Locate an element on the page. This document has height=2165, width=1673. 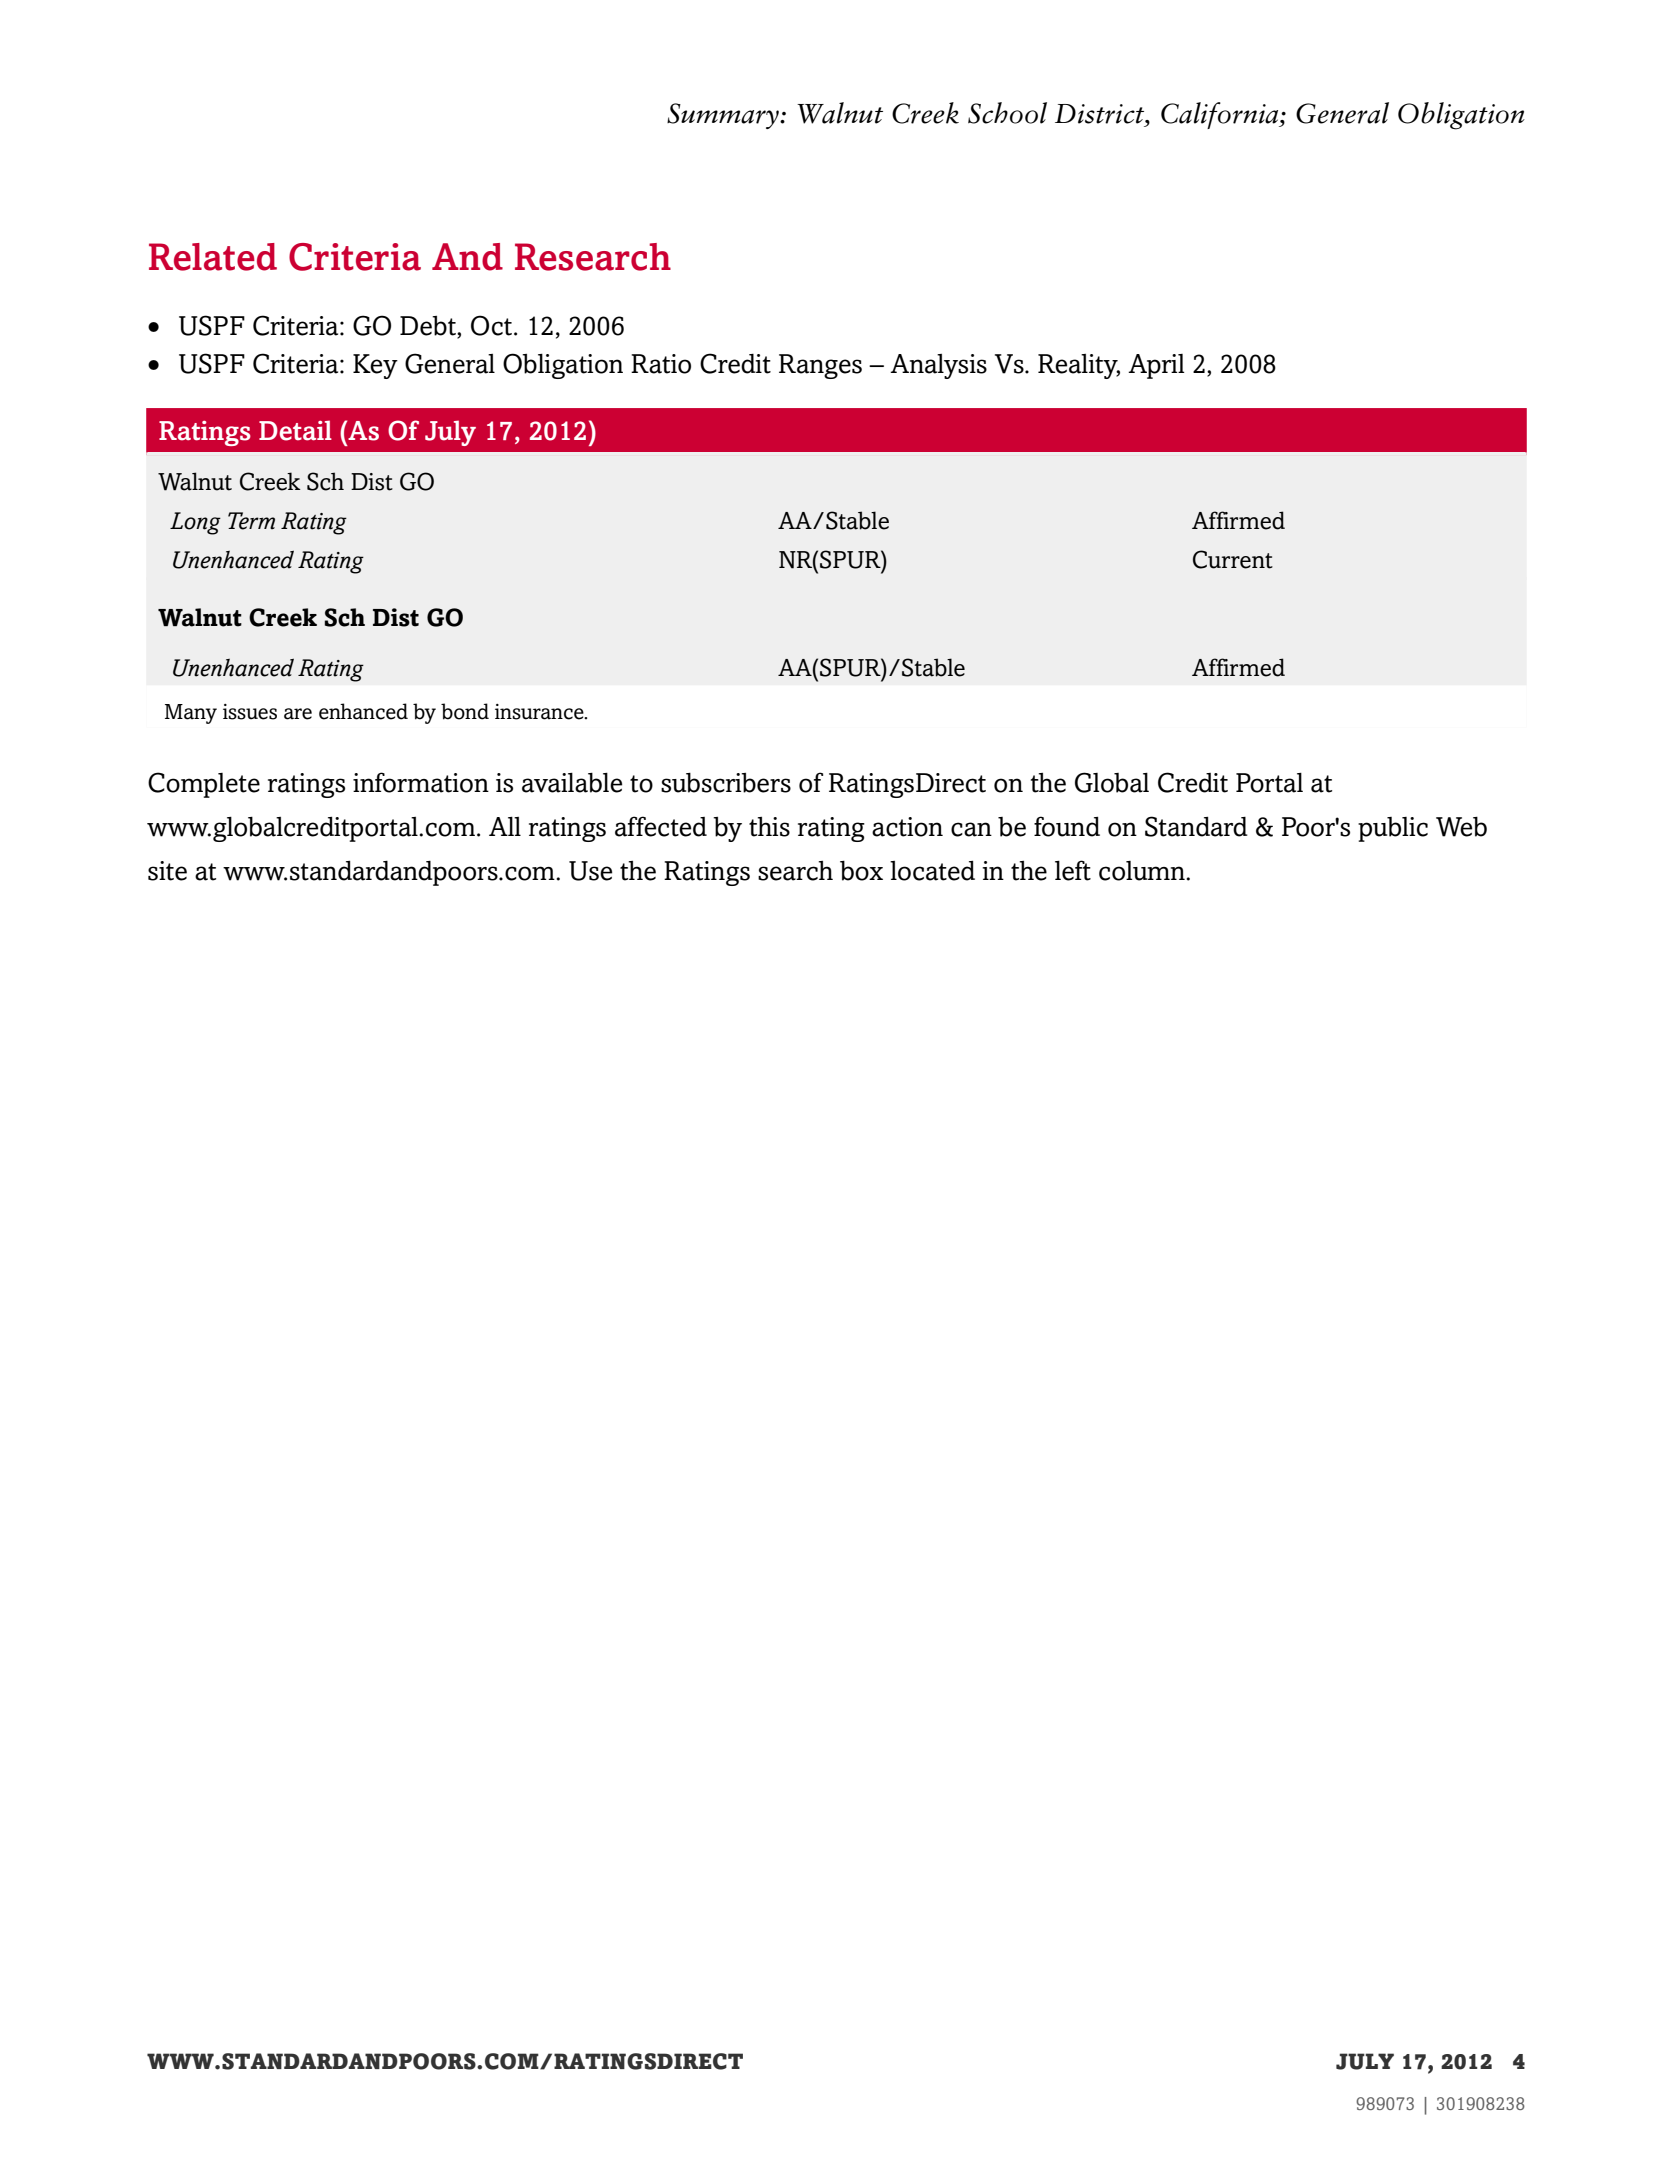
public is located at coordinates (1393, 829).
